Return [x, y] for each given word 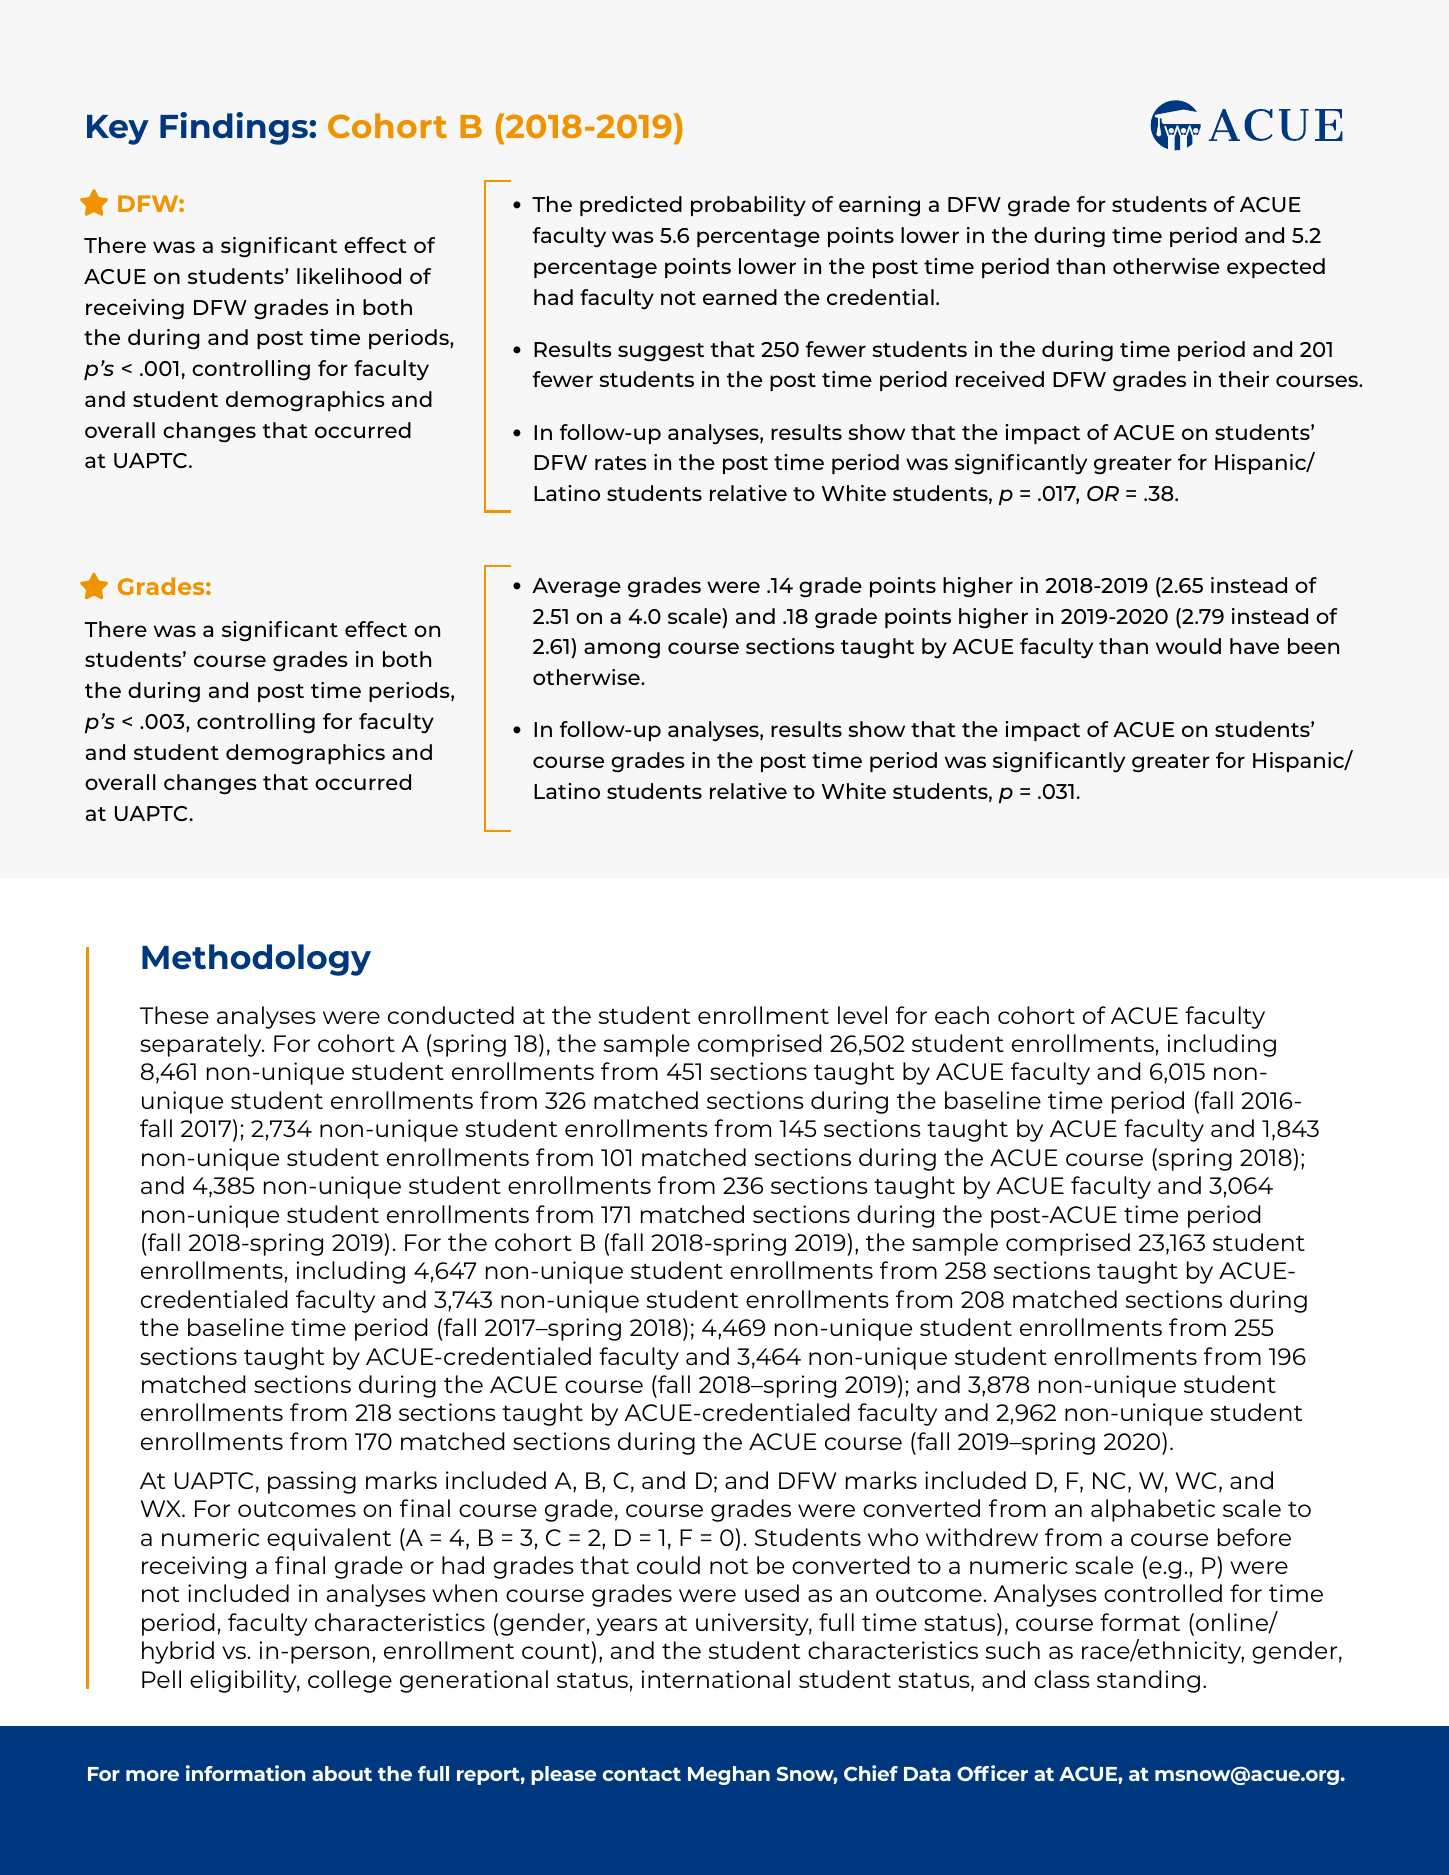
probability [748, 206]
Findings [235, 128]
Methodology [256, 960]
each [962, 1015]
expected [1276, 268]
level [862, 1015]
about [342, 1773]
